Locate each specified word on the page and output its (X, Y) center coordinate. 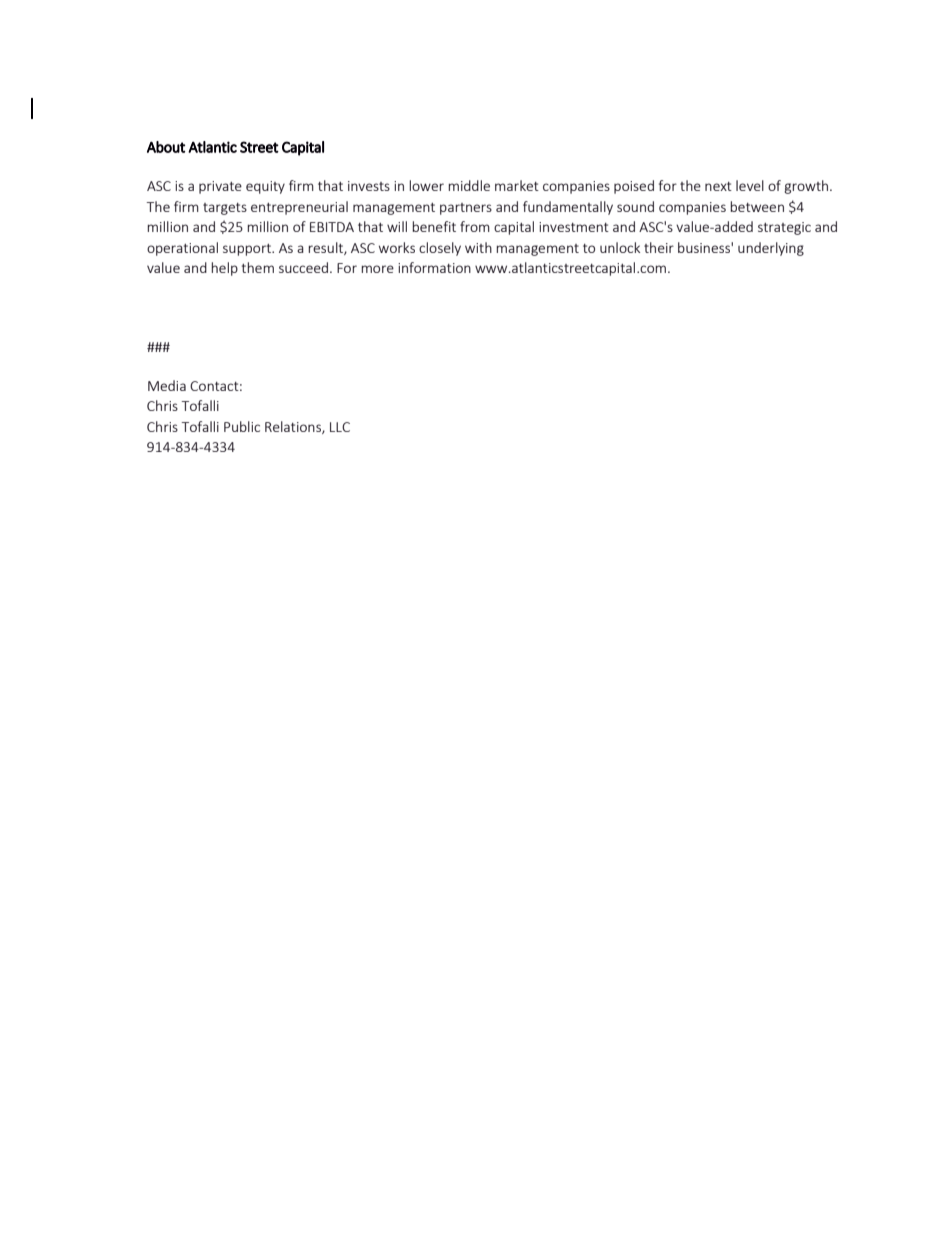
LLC (340, 427)
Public (242, 426)
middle (469, 185)
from (475, 226)
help (225, 269)
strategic (784, 228)
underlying (771, 249)
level (750, 185)
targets (225, 209)
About (166, 147)
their (659, 247)
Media (167, 385)
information (434, 267)
